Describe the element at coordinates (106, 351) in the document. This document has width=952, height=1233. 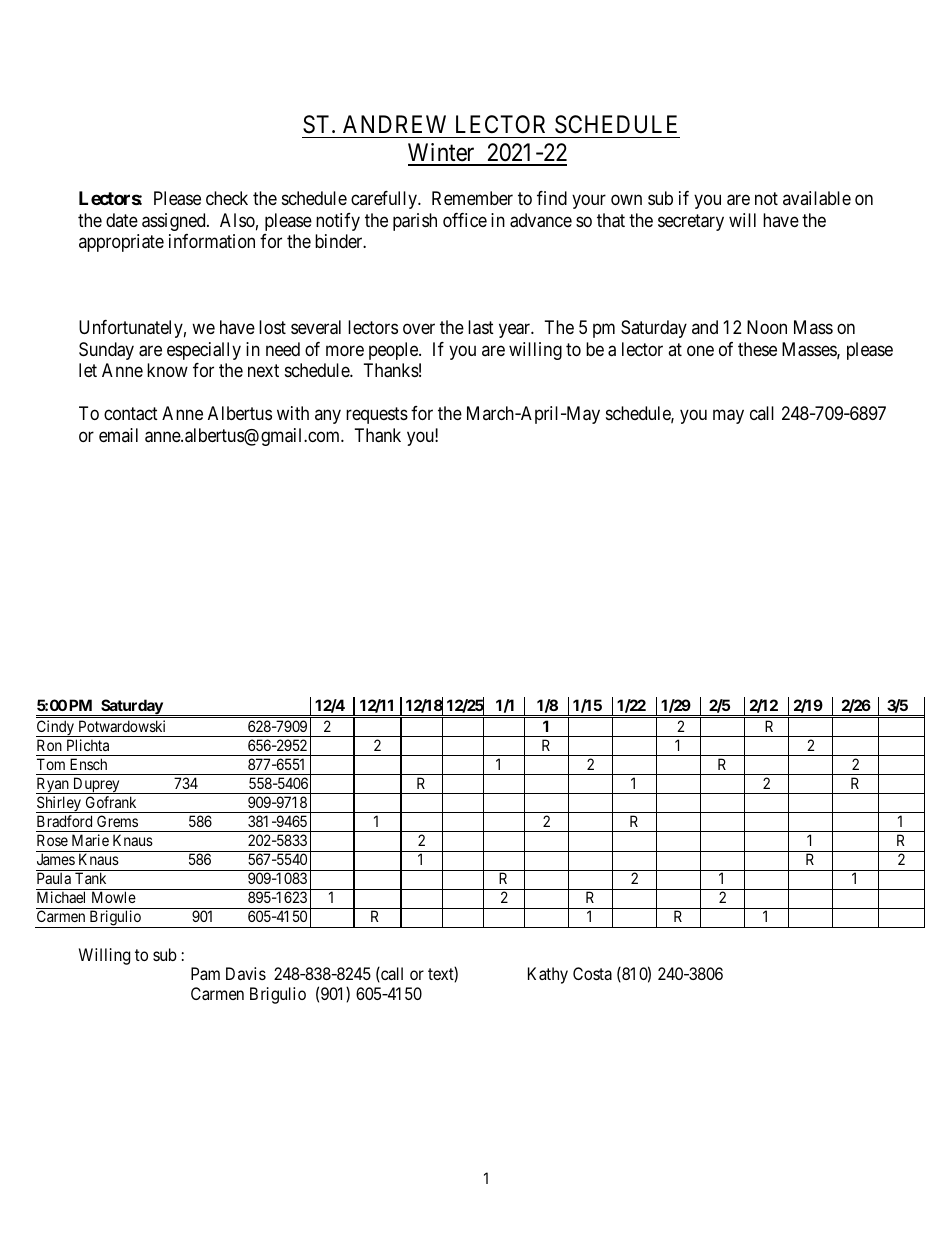
I see `Sunday` at that location.
